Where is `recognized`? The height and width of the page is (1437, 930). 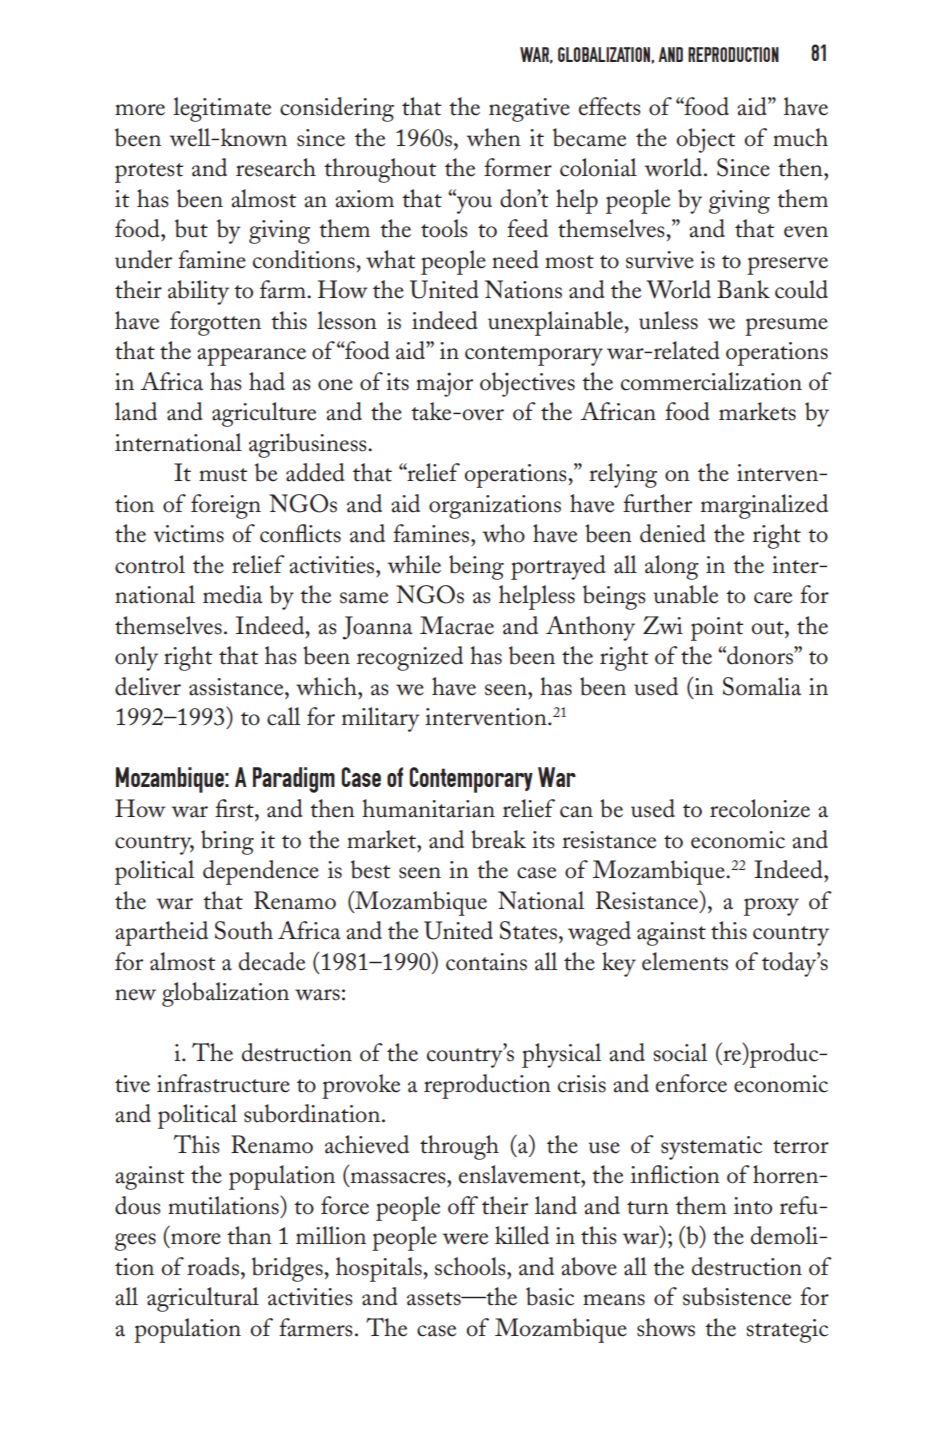
recognized is located at coordinates (410, 658).
